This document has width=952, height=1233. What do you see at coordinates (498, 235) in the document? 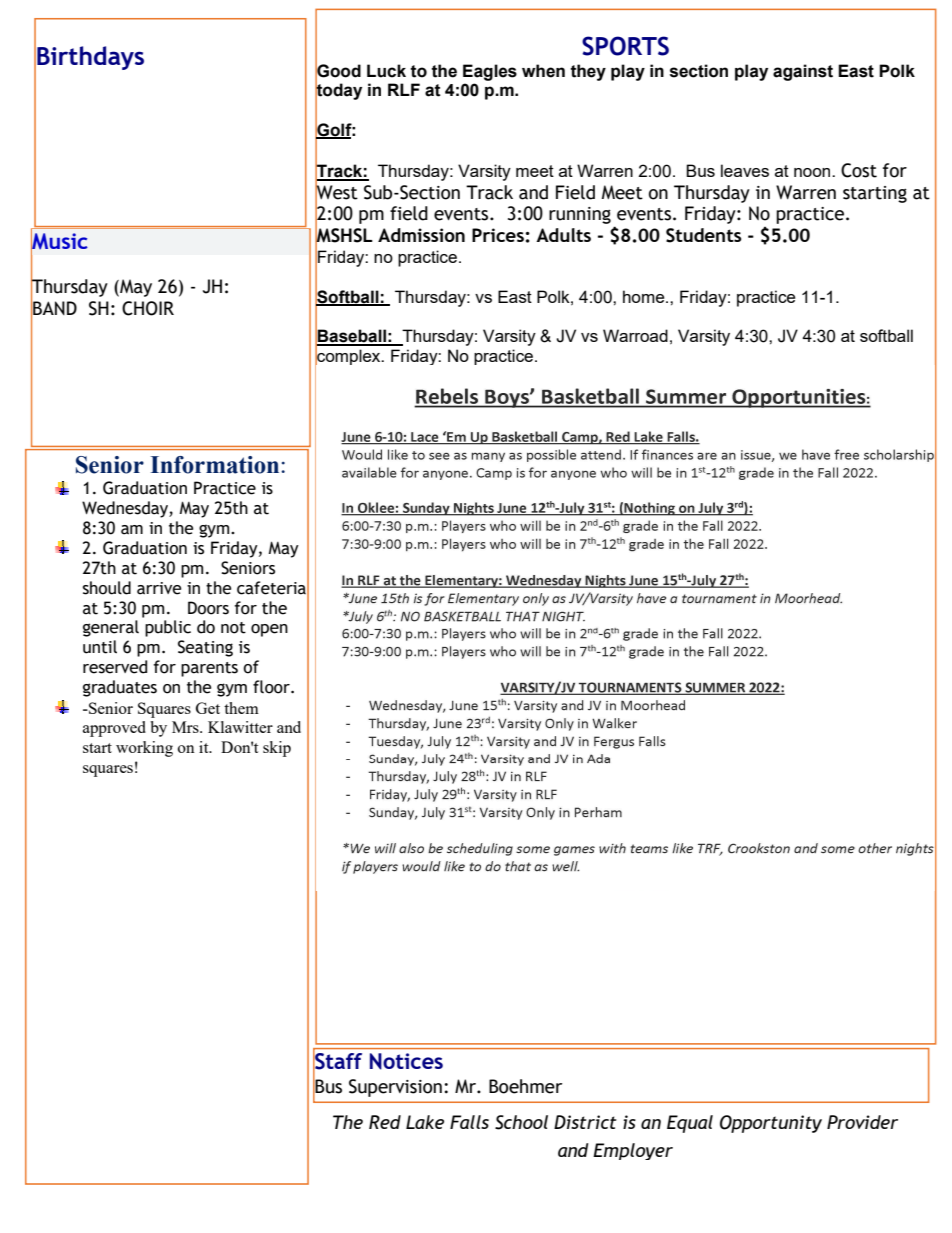
I see `Prices` at bounding box center [498, 235].
